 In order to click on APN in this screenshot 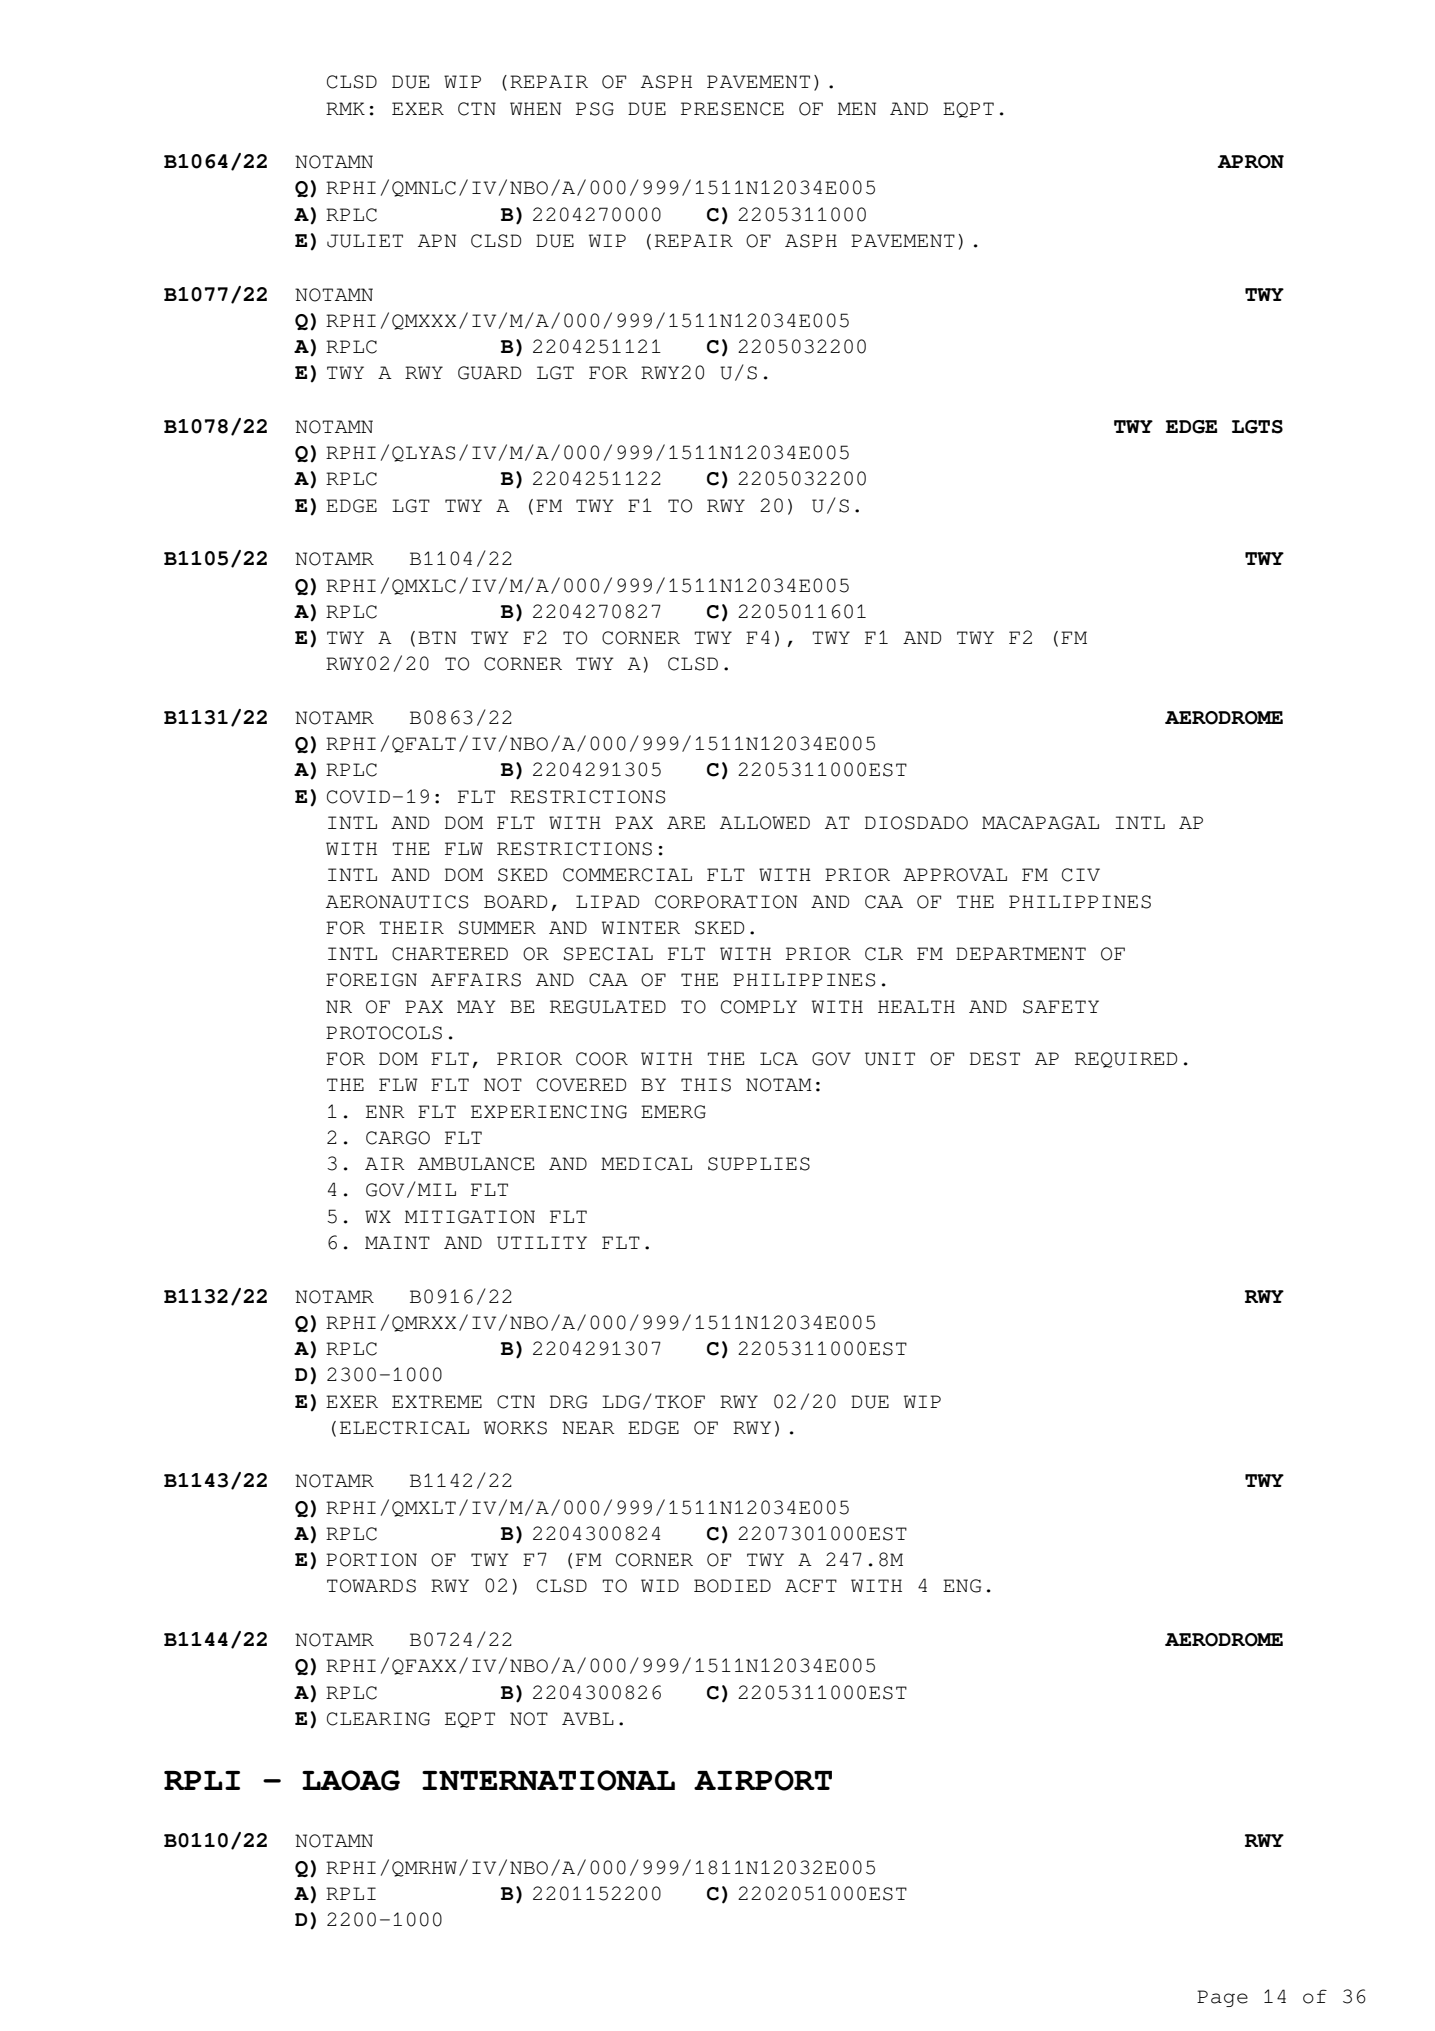, I will do `click(437, 240)`.
